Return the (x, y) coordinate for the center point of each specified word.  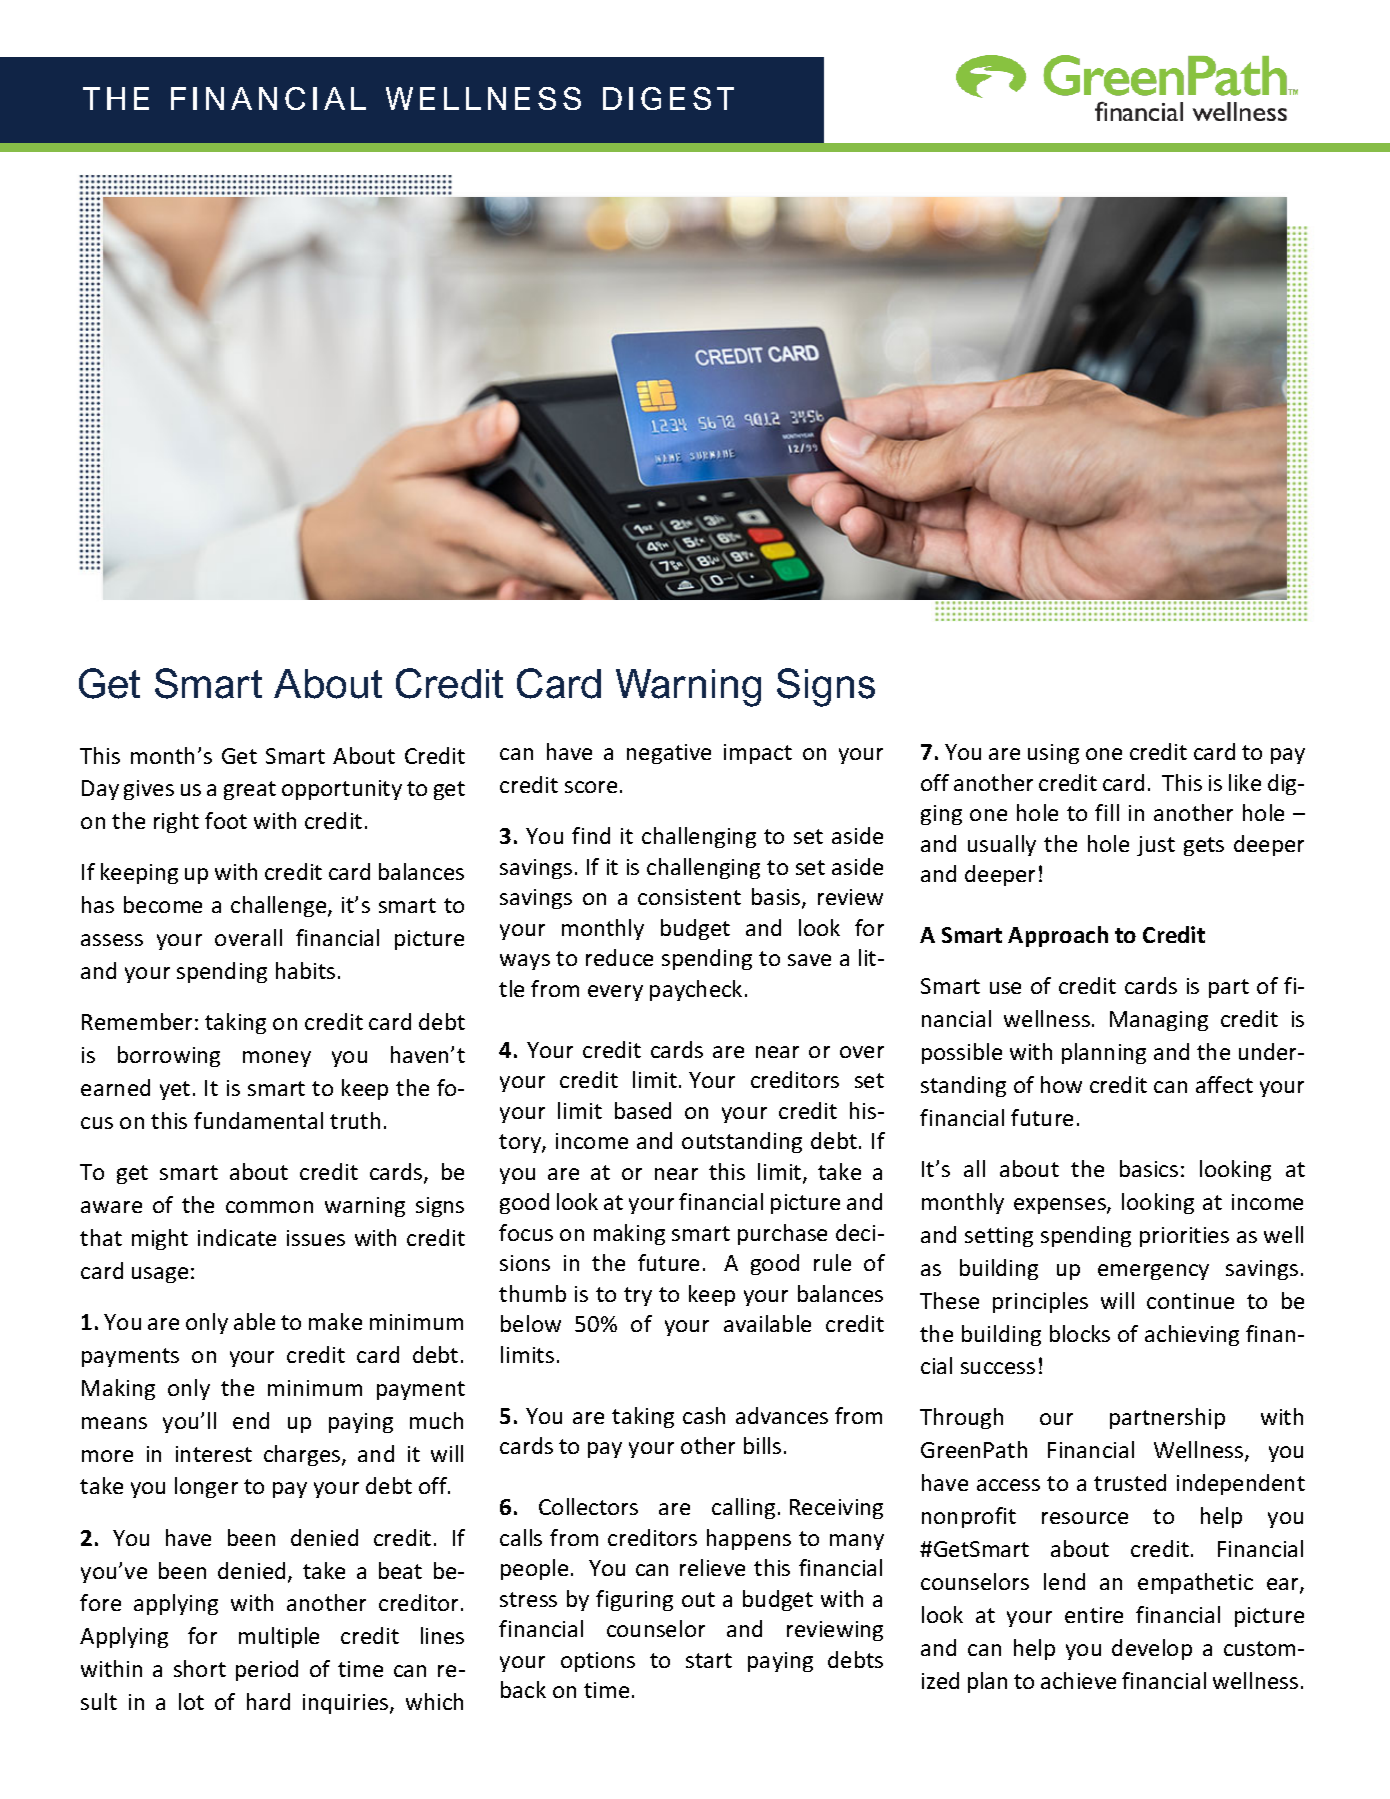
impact (758, 754)
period (267, 1670)
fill (1107, 812)
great (250, 790)
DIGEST (668, 98)
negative (669, 754)
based (643, 1110)
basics (1149, 1168)
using (1053, 754)
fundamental (258, 1120)
